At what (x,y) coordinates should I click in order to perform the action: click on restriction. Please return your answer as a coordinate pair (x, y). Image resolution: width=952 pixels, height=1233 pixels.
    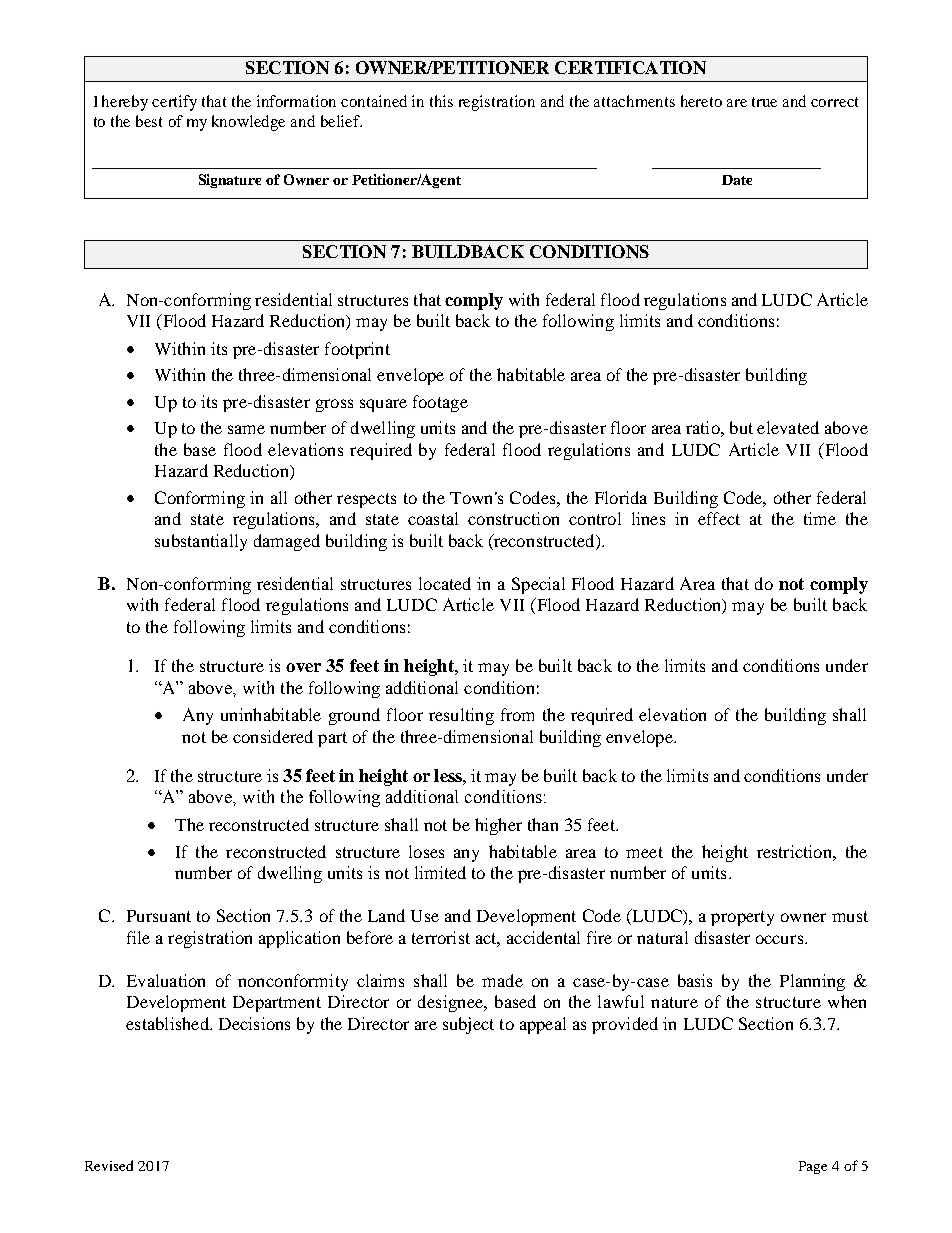
    Looking at the image, I should click on (795, 851).
